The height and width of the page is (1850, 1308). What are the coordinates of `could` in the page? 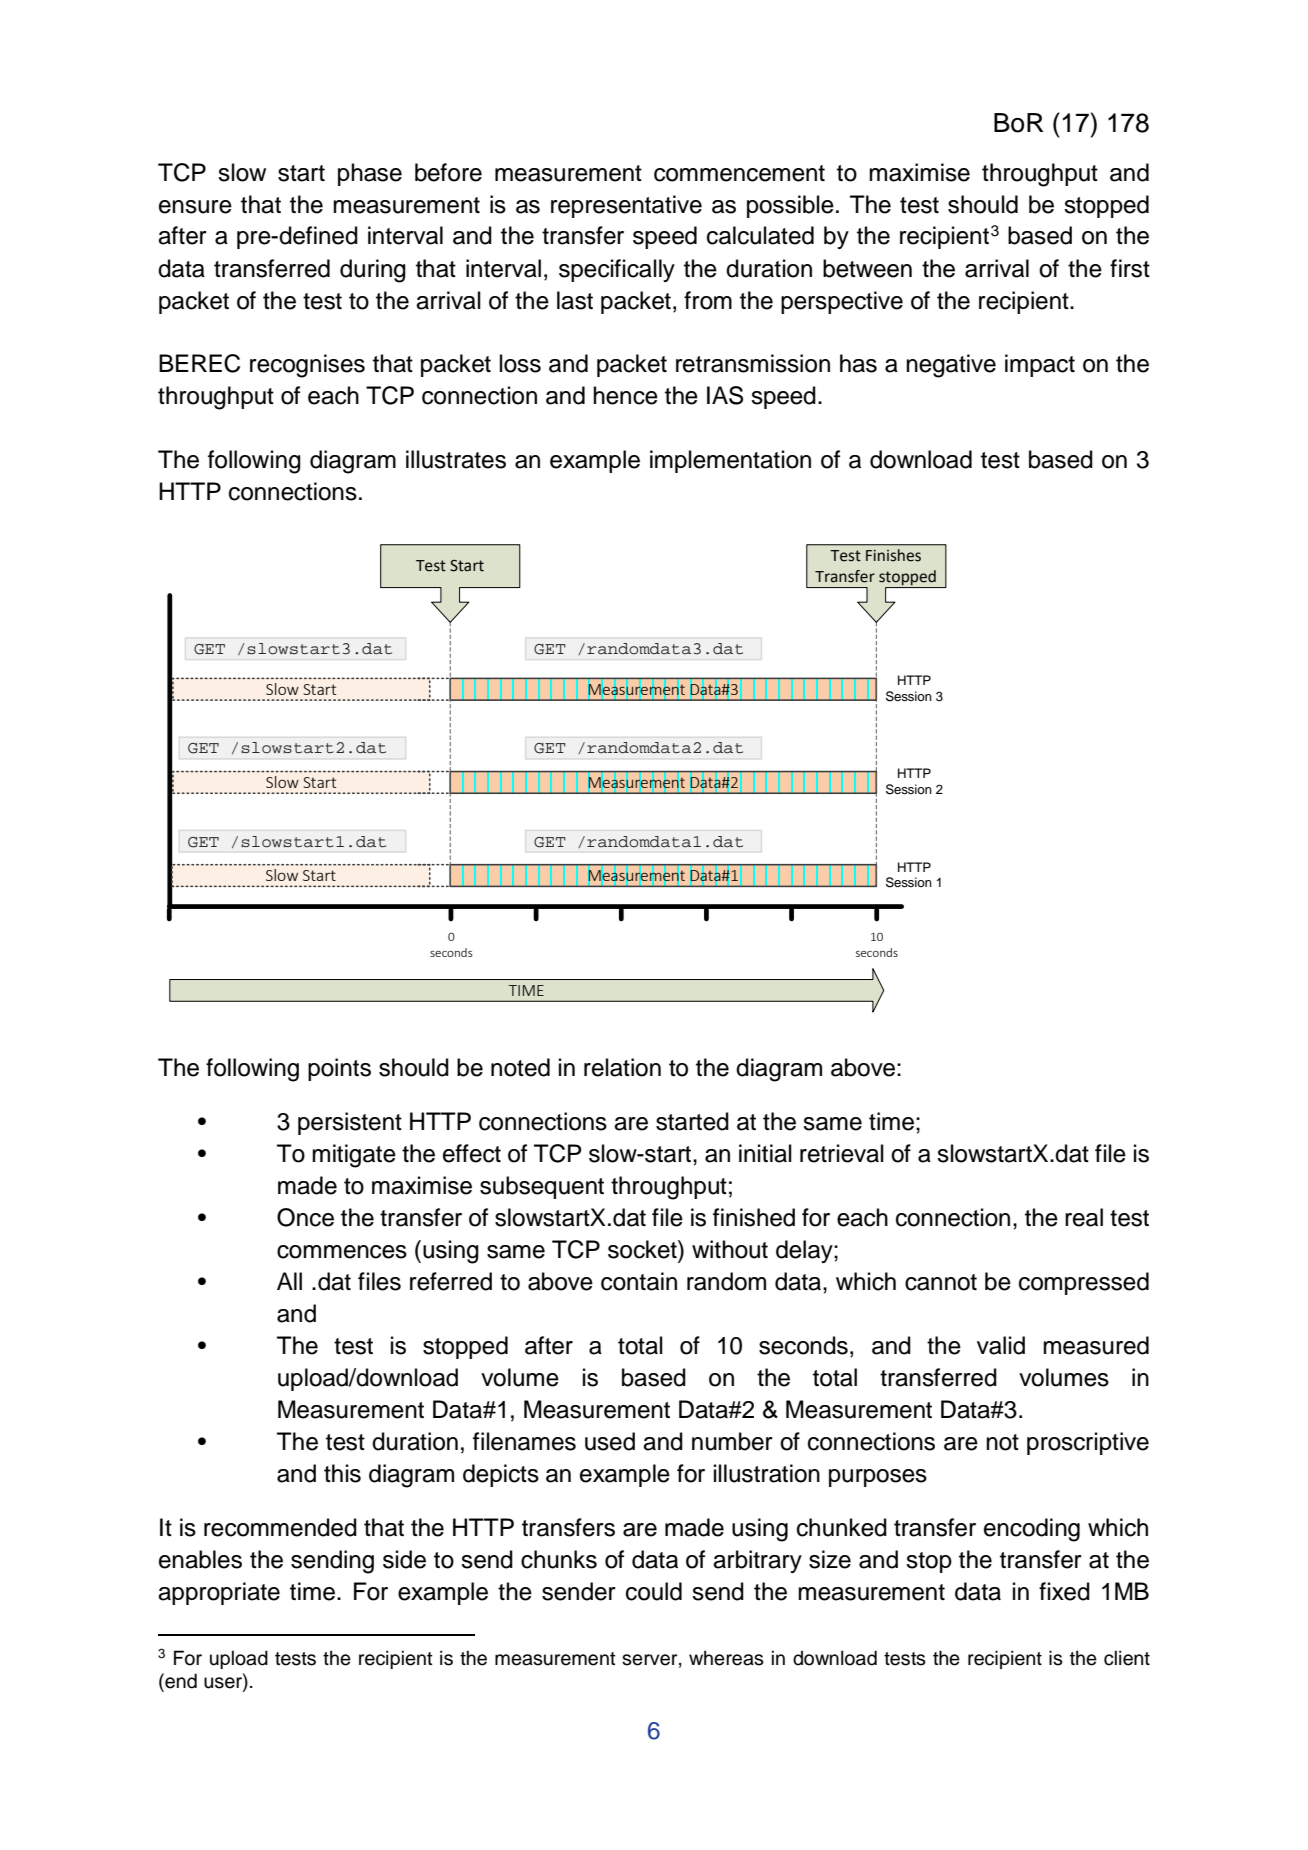 It's located at (654, 1591).
